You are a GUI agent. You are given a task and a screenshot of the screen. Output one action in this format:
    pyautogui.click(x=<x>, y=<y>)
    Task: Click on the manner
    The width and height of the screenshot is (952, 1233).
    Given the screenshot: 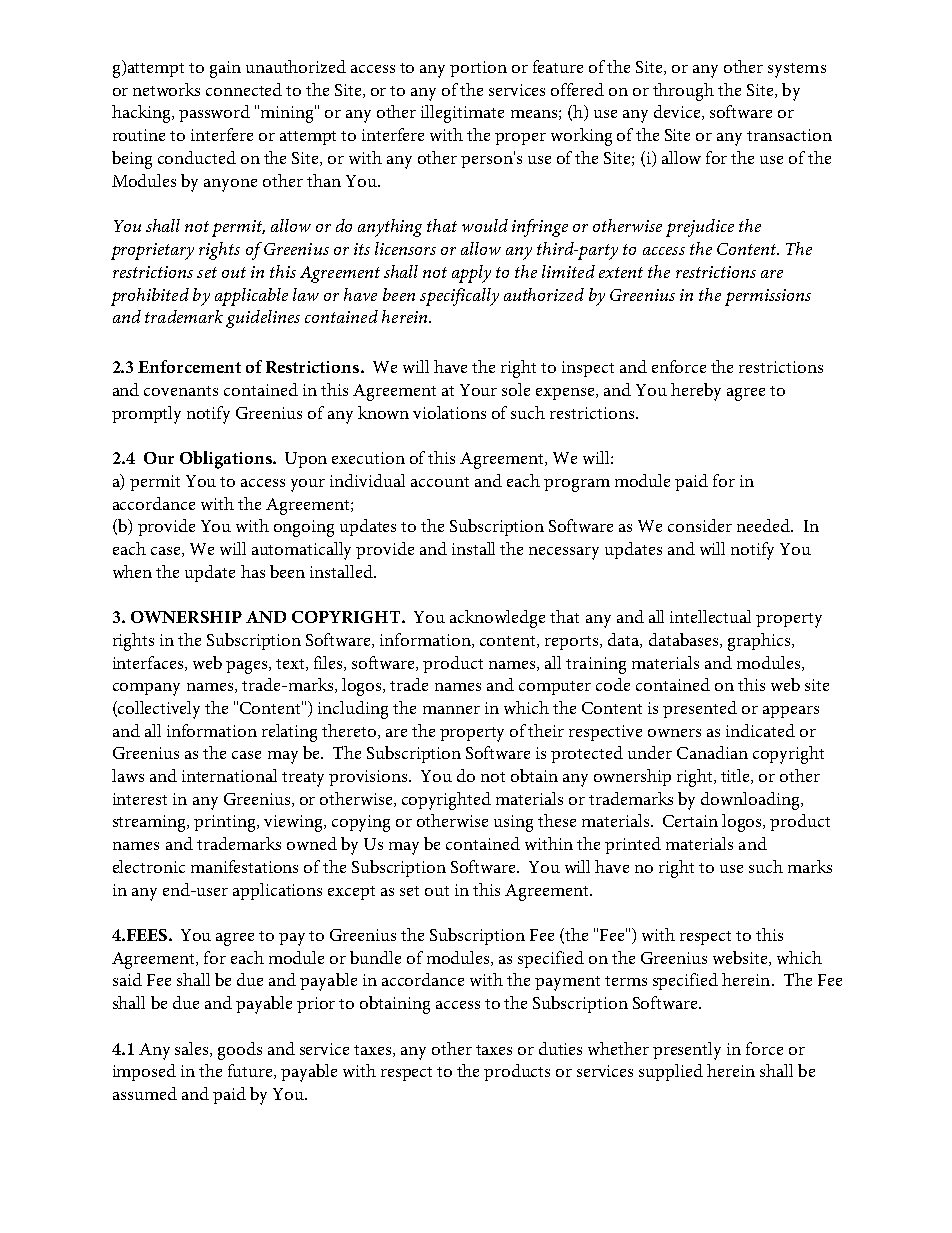 What is the action you would take?
    pyautogui.click(x=451, y=710)
